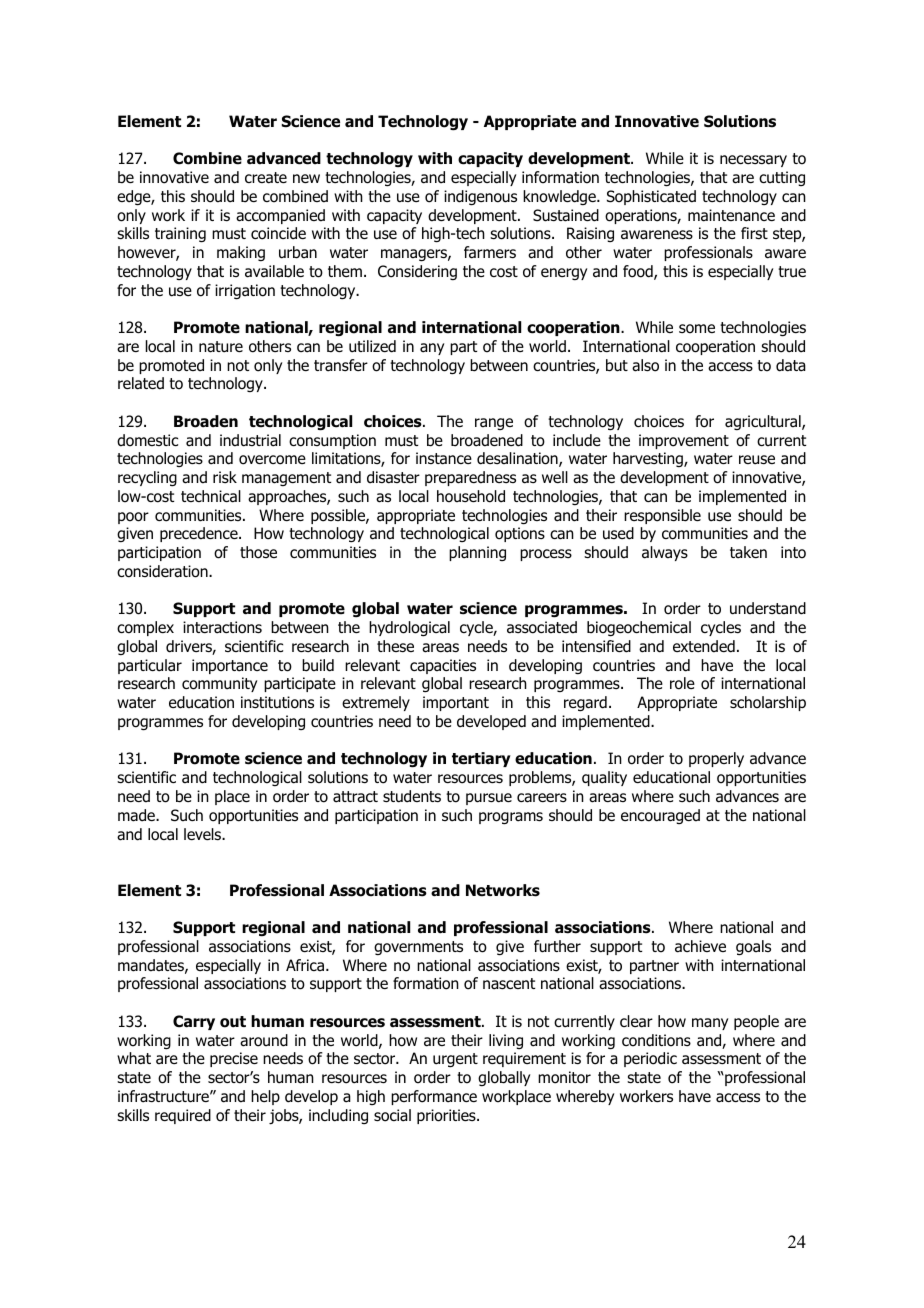 This screenshot has height=1308, width=924. What do you see at coordinates (234, 1059) in the screenshot?
I see `precise` at bounding box center [234, 1059].
